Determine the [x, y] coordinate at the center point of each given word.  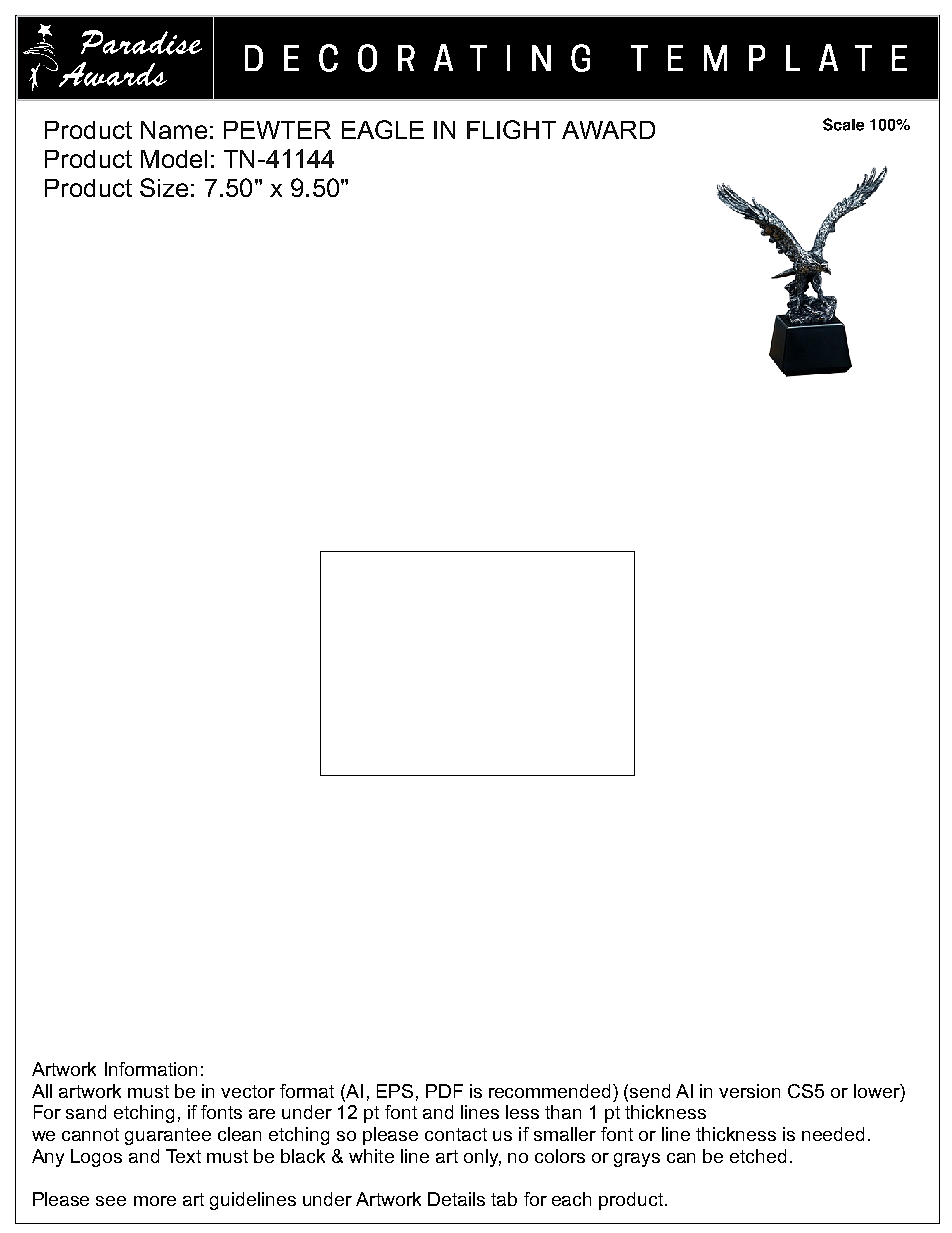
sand [86, 1112]
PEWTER [277, 130]
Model [174, 159]
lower [878, 1091]
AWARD [608, 130]
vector [248, 1091]
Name [174, 130]
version [749, 1091]
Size [164, 187]
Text [183, 1156]
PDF [444, 1091]
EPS [395, 1091]
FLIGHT [511, 129]
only [482, 1158]
